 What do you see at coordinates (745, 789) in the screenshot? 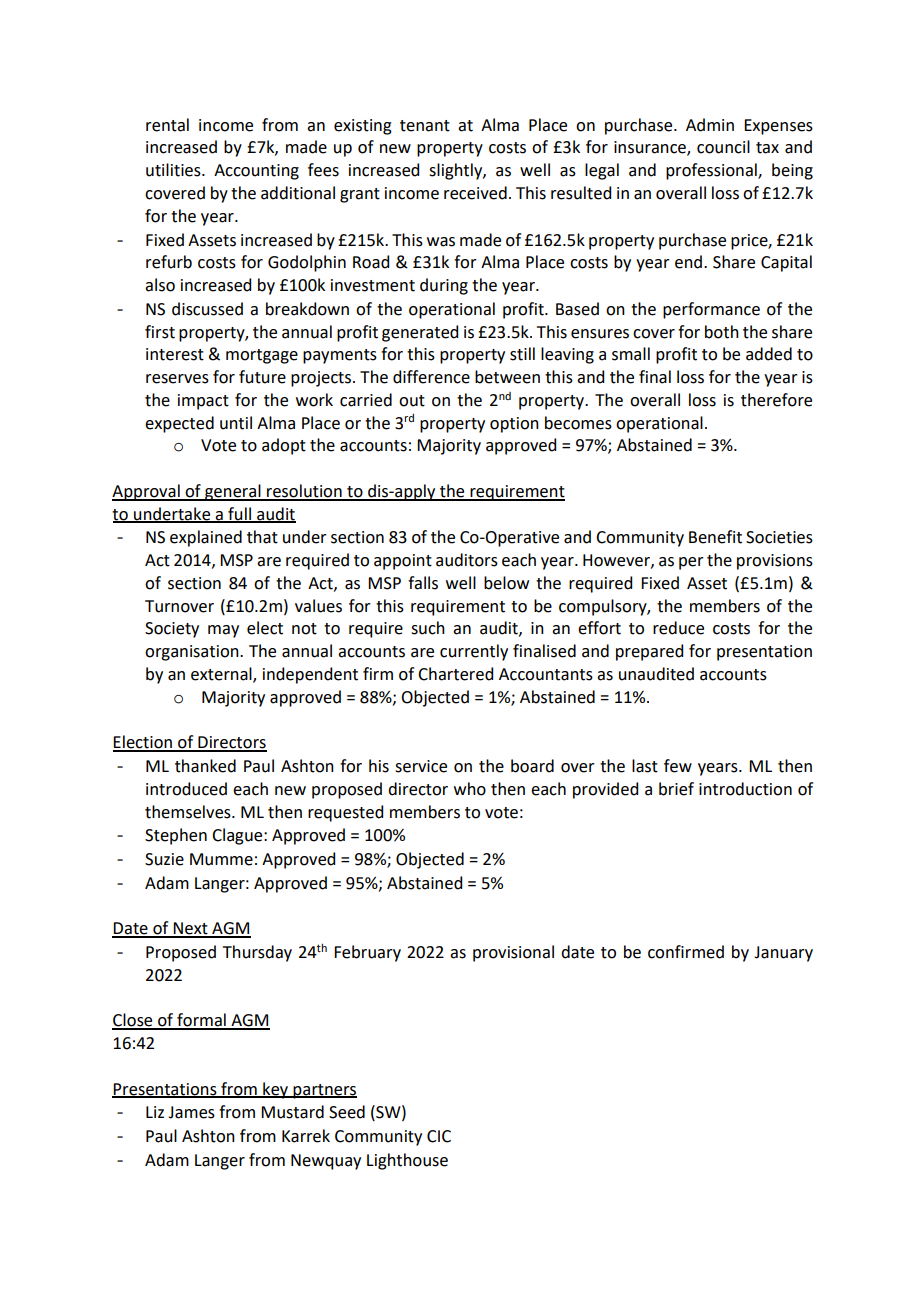
I see `introduction` at bounding box center [745, 789].
